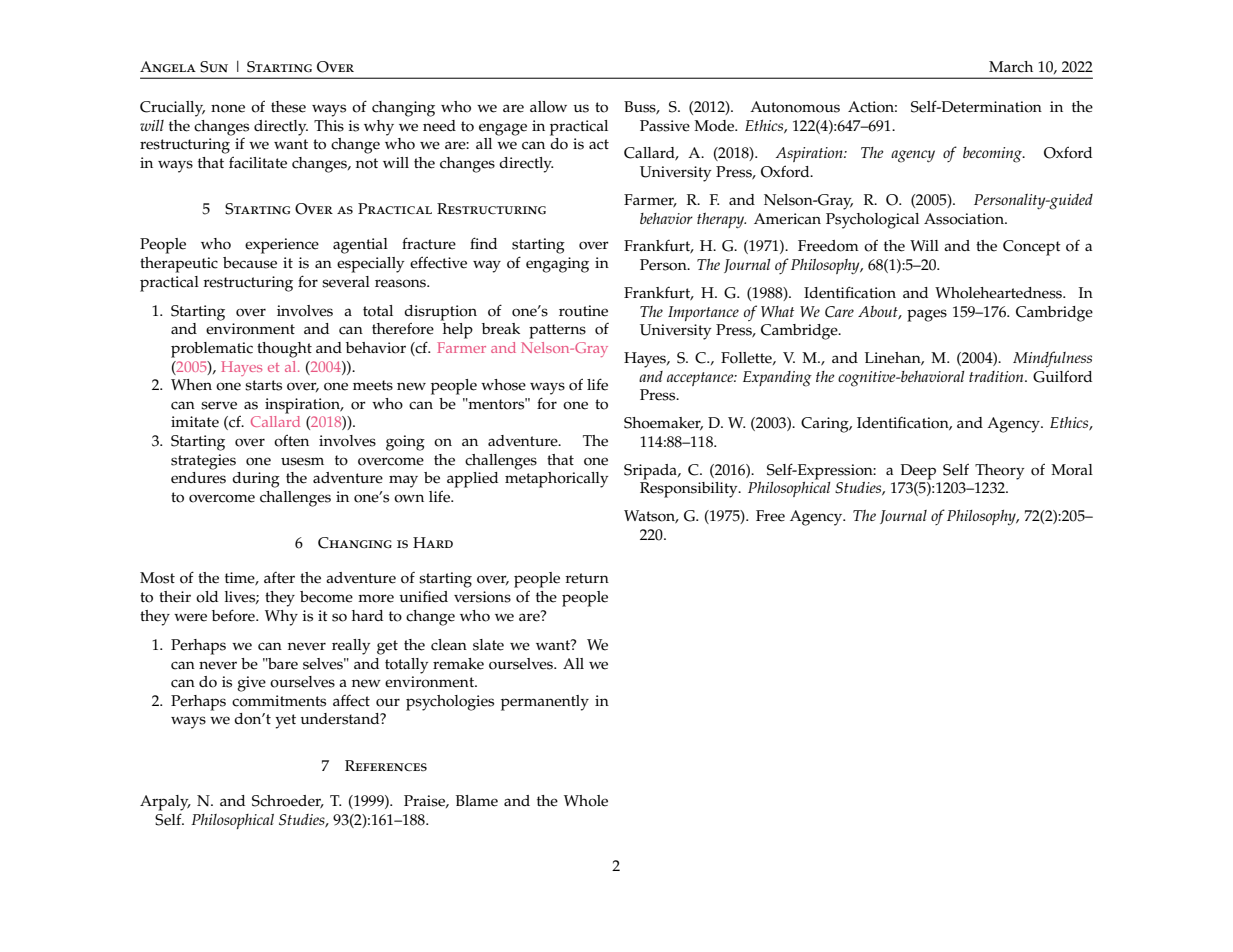 The image size is (1233, 952). What do you see at coordinates (288, 107) in the document?
I see `these` at bounding box center [288, 107].
